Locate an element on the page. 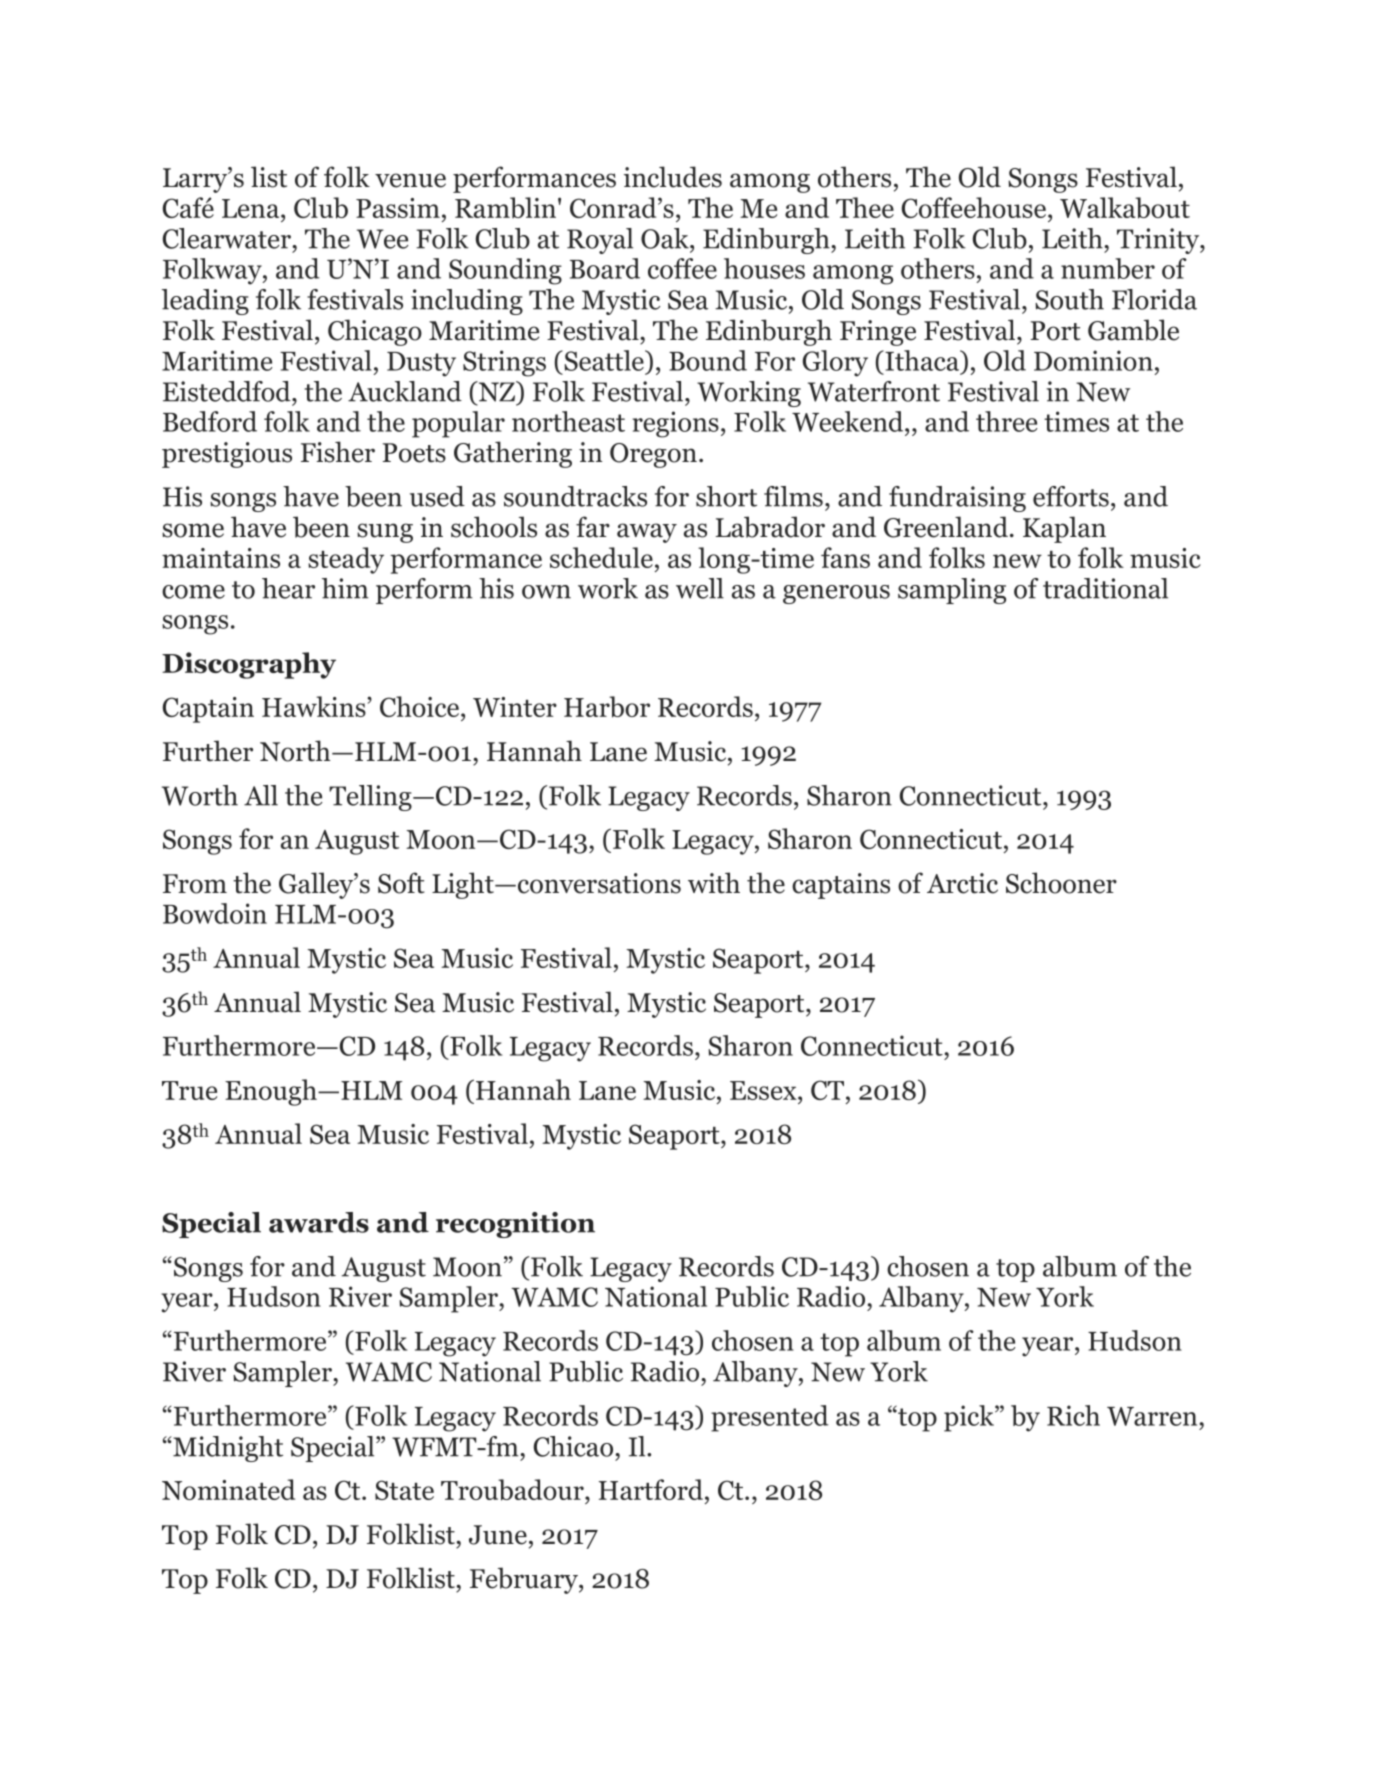 The height and width of the page is (1777, 1373). Soft is located at coordinates (401, 883).
